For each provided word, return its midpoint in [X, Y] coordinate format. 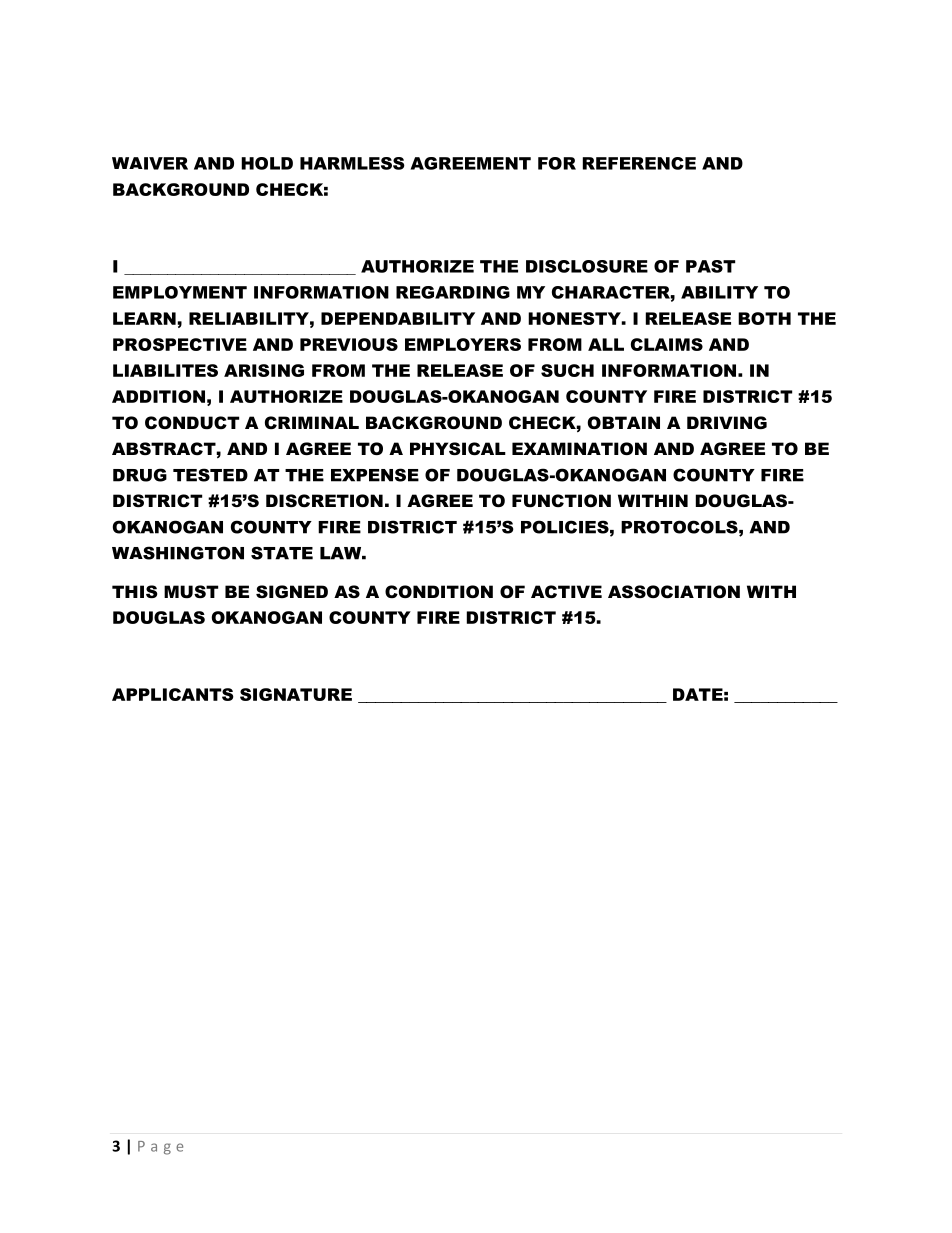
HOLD [267, 163]
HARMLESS [352, 163]
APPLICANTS [173, 694]
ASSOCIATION [674, 592]
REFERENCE [639, 163]
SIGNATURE [296, 694]
